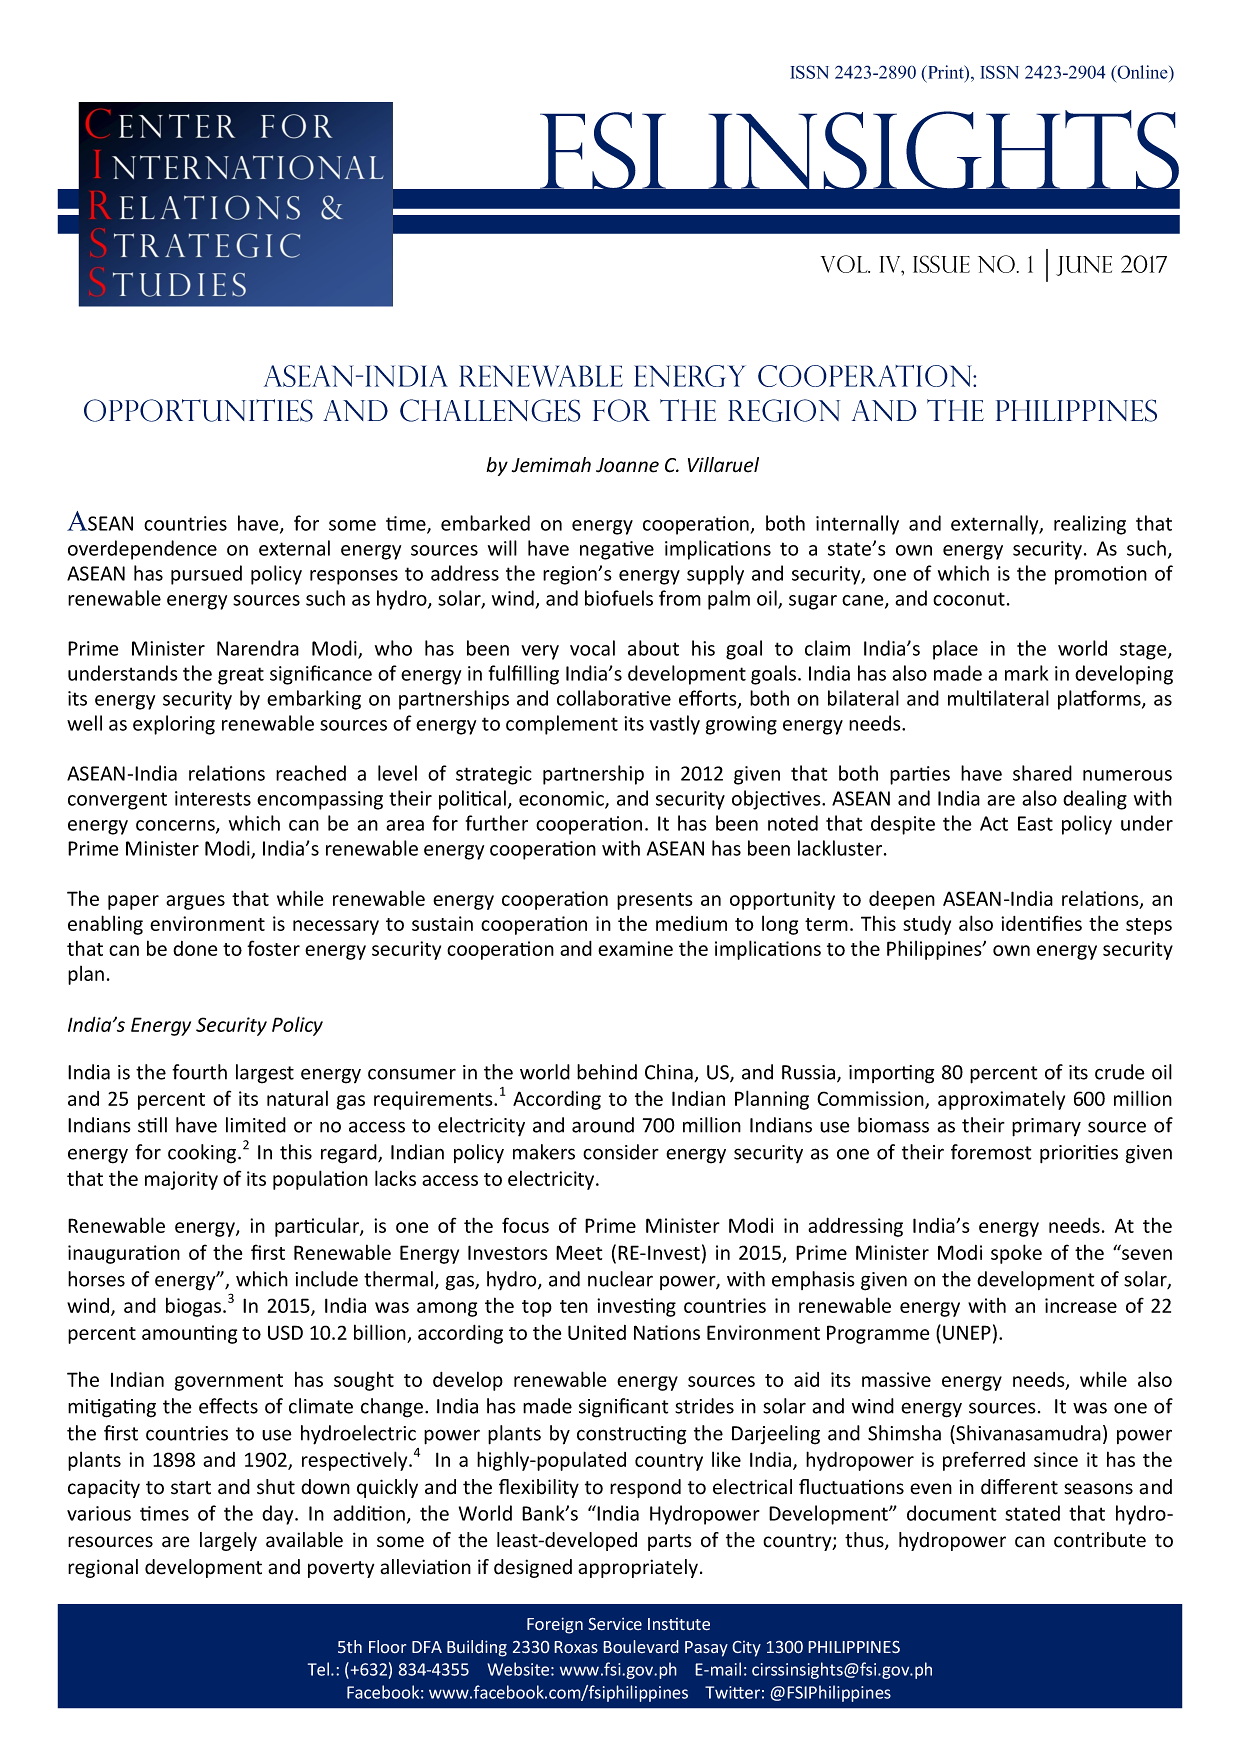 This document has width=1240, height=1754. I want to click on Print, so click(946, 72).
